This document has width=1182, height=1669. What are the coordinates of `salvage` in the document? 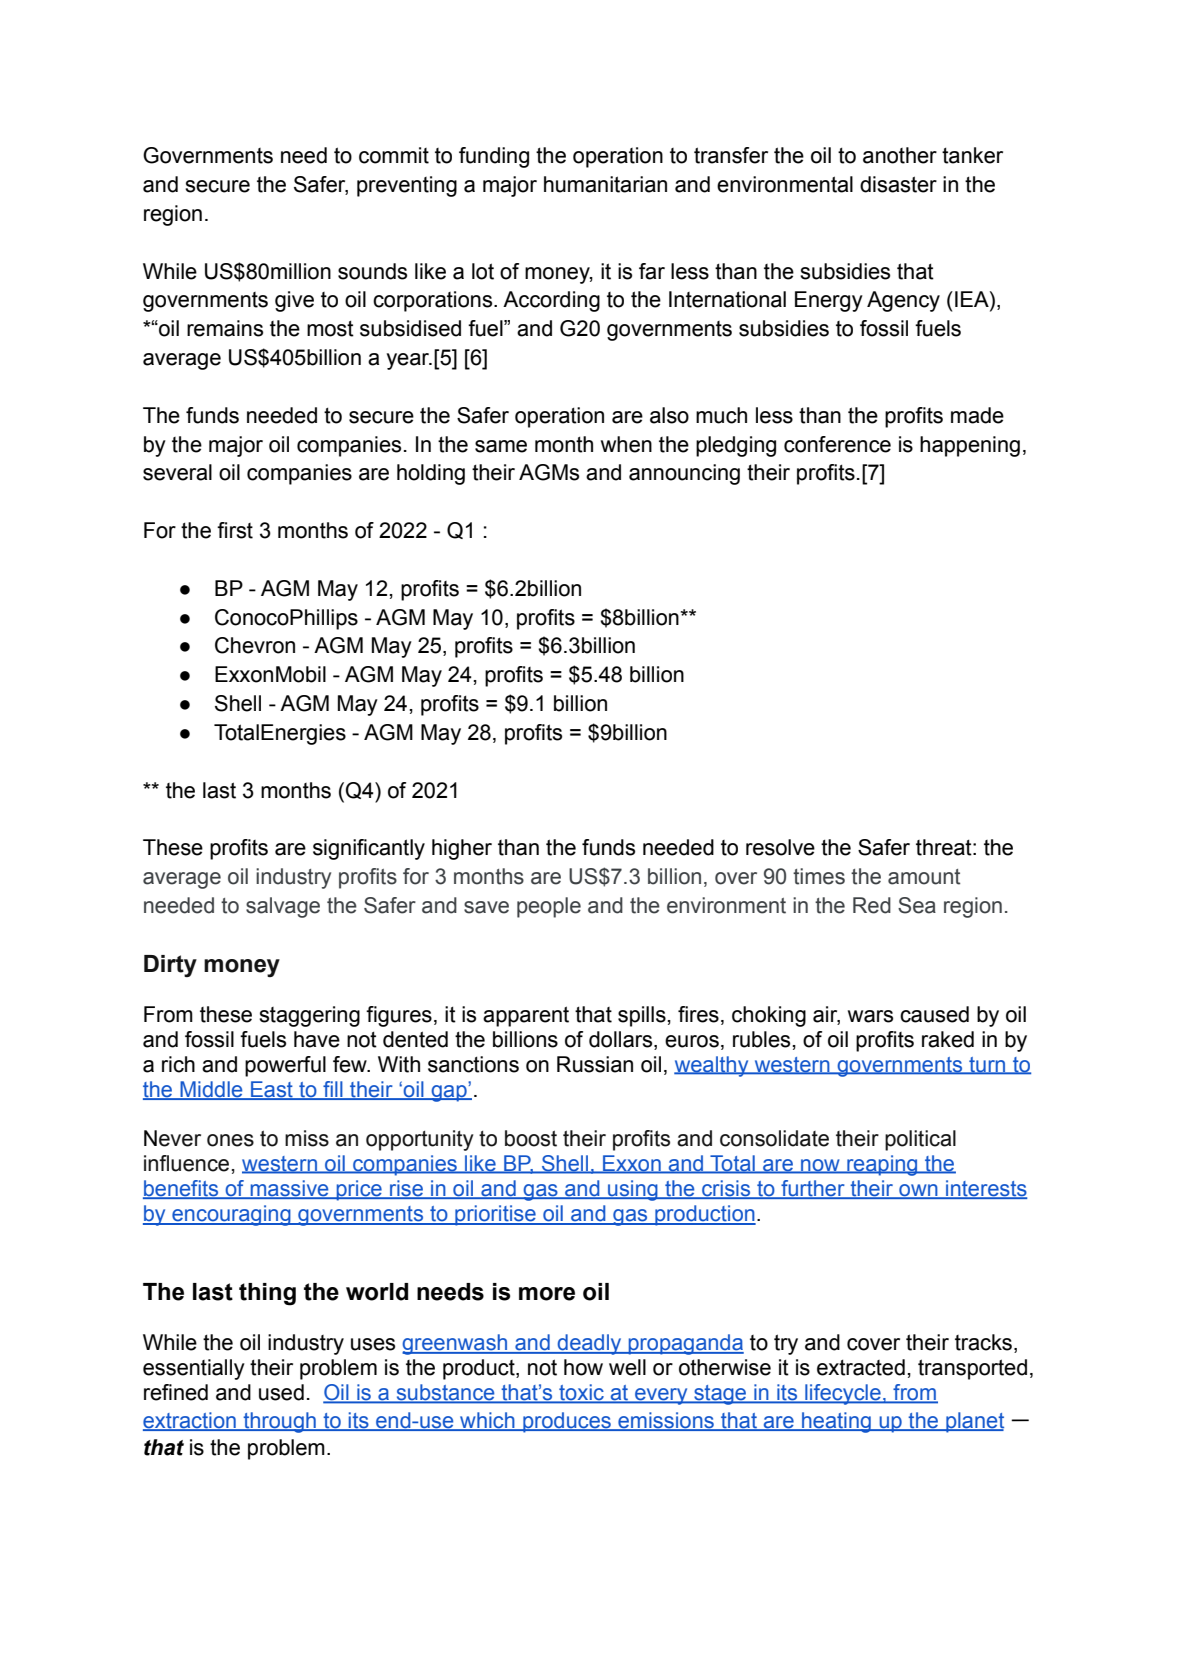 It's located at (283, 907).
